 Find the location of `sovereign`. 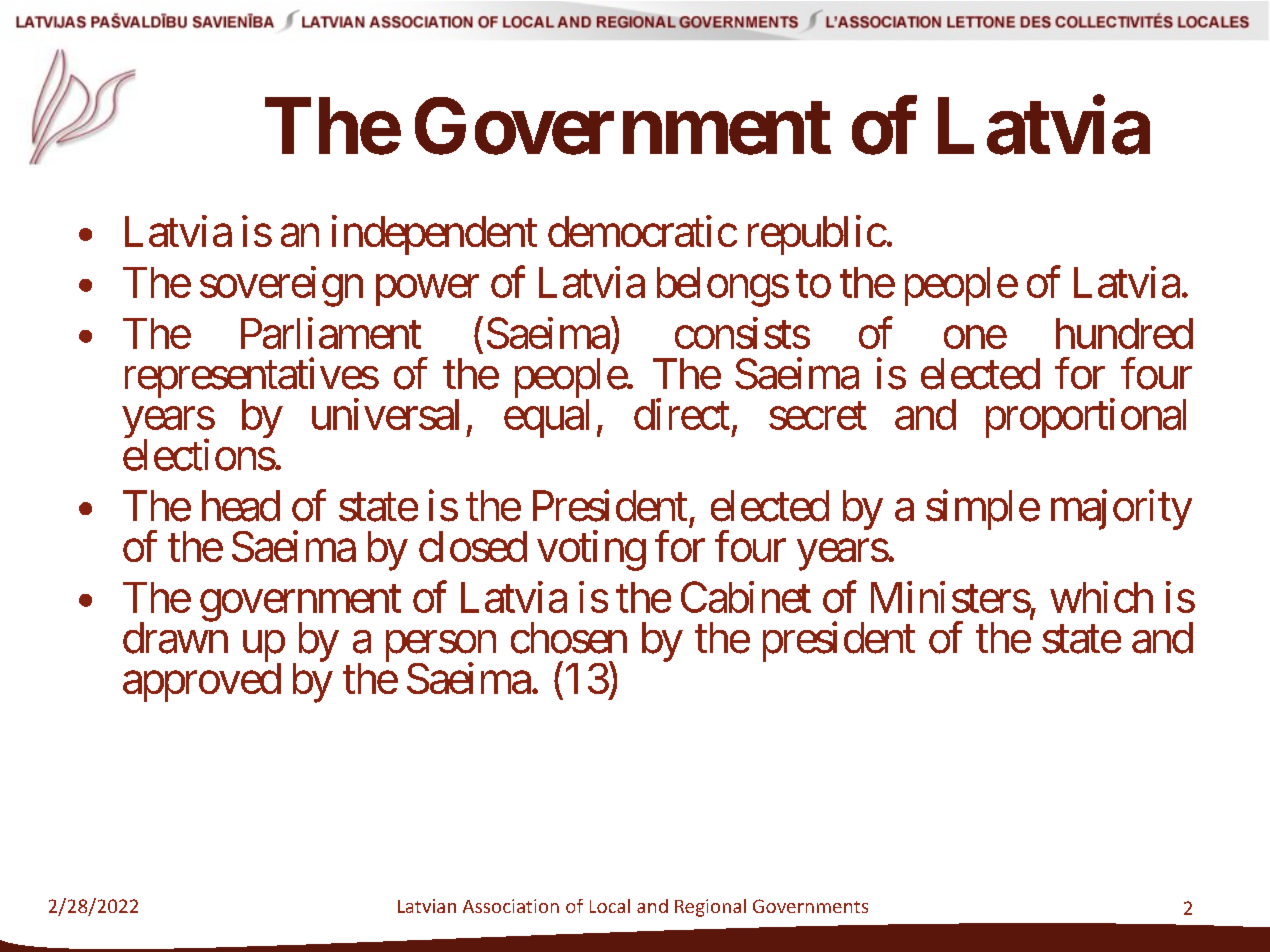

sovereign is located at coordinates (281, 286).
